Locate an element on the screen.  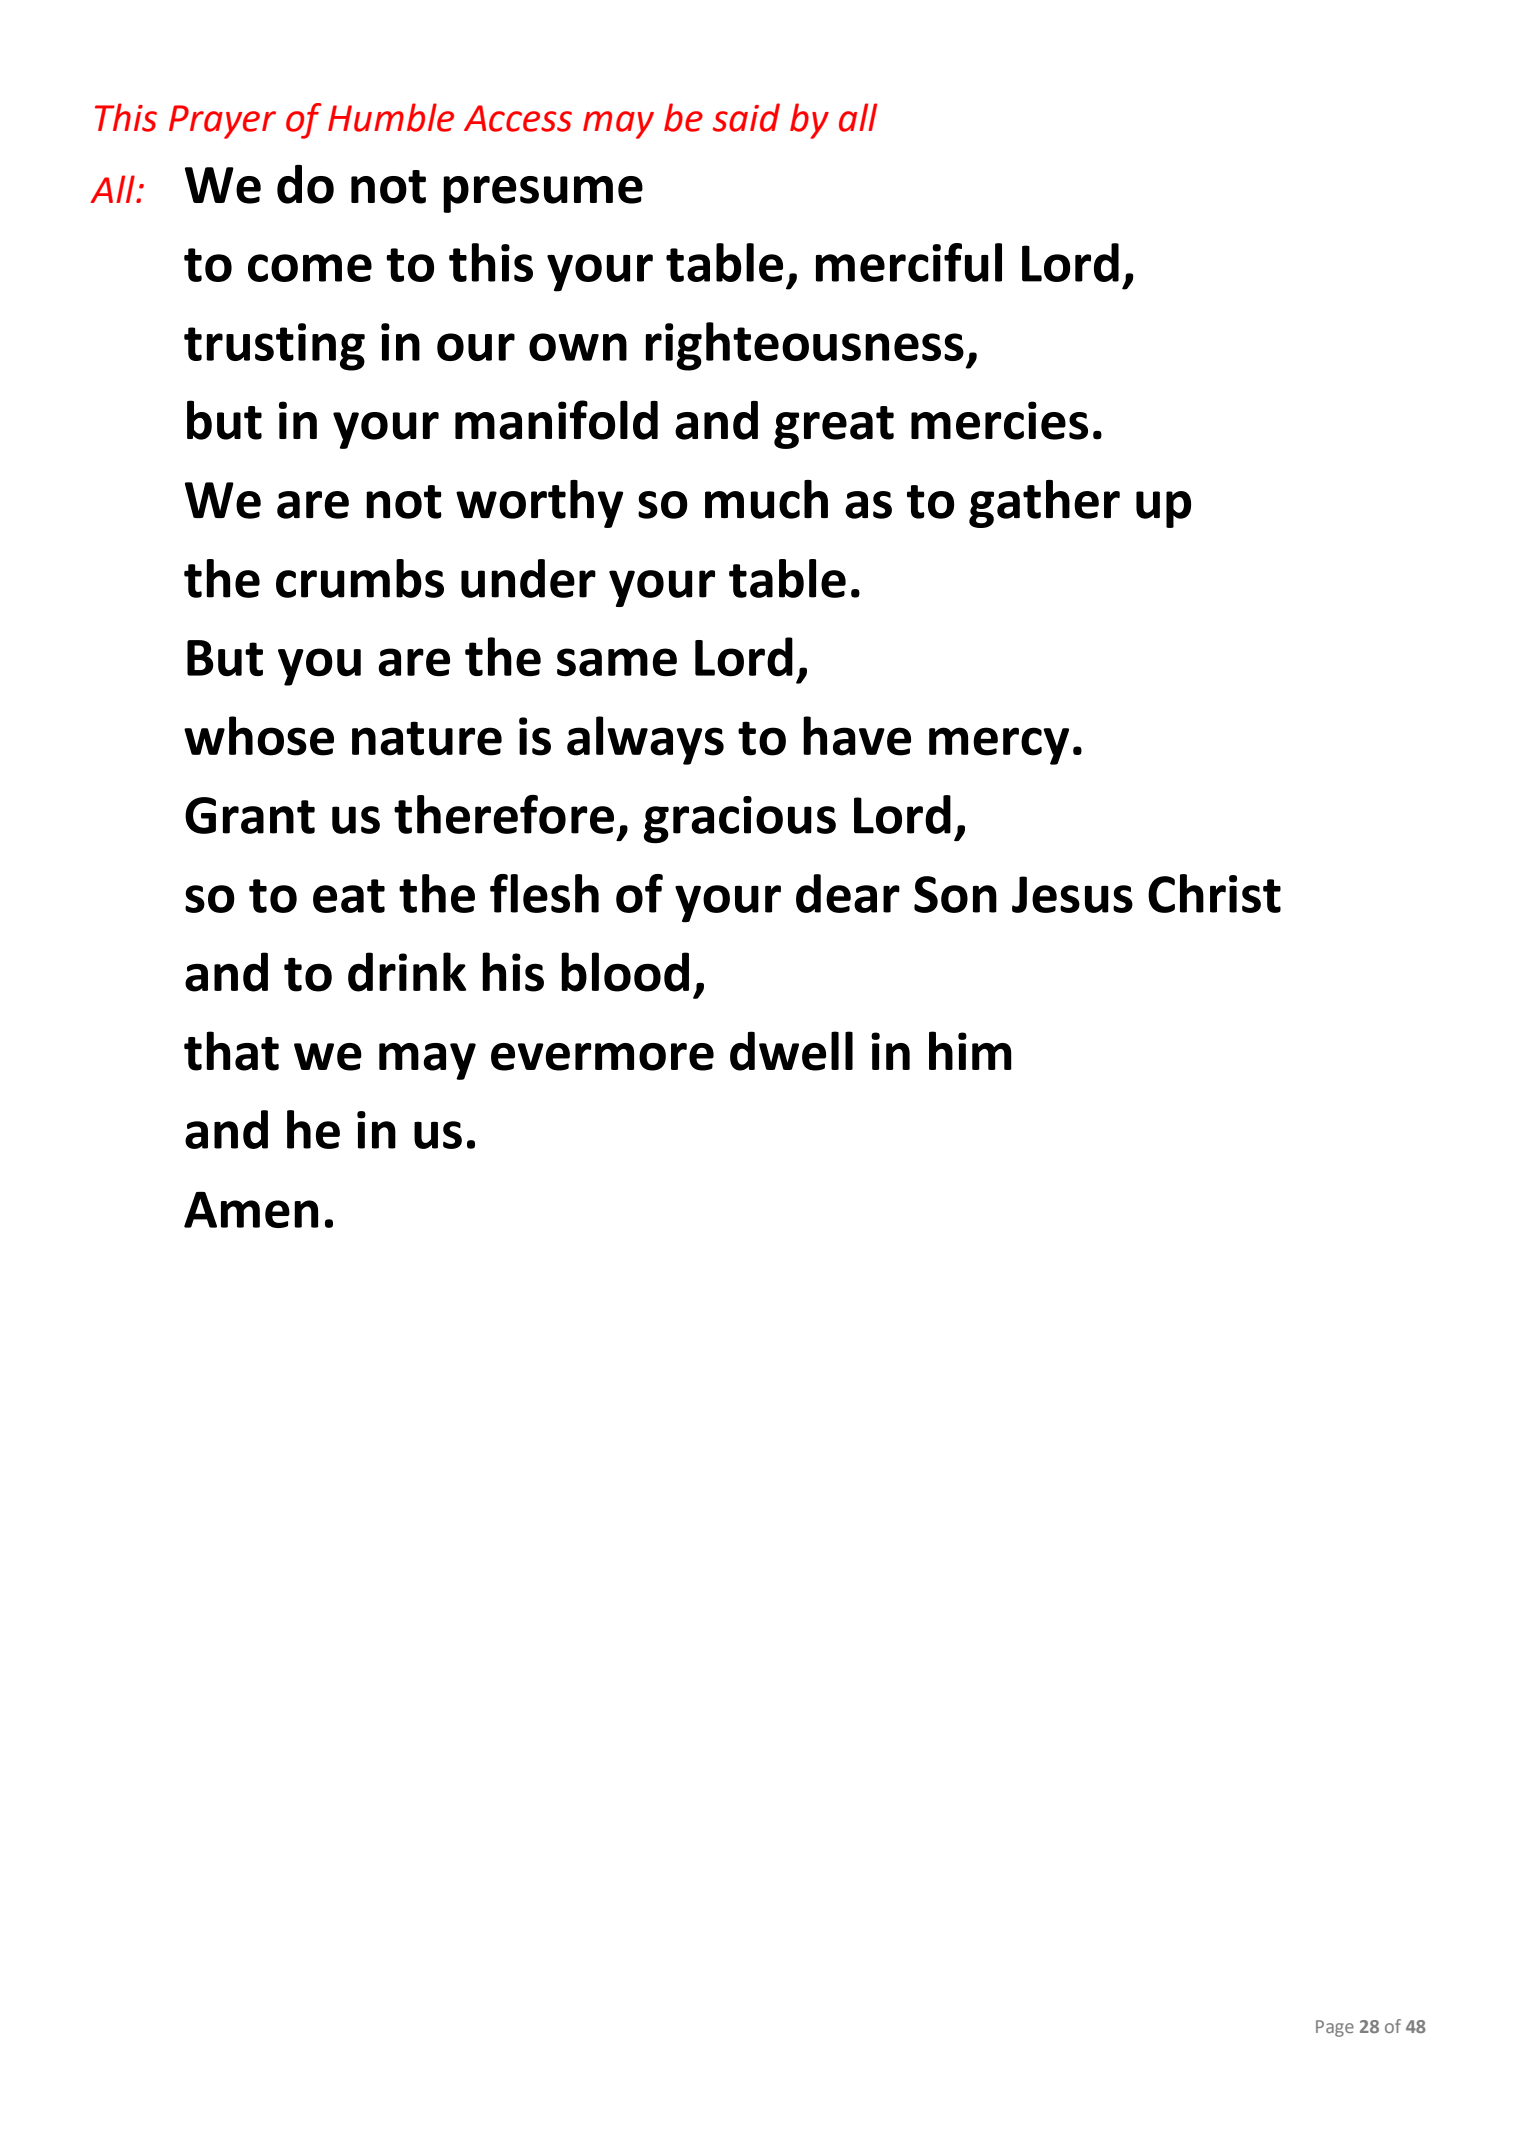
him is located at coordinates (970, 1050).
